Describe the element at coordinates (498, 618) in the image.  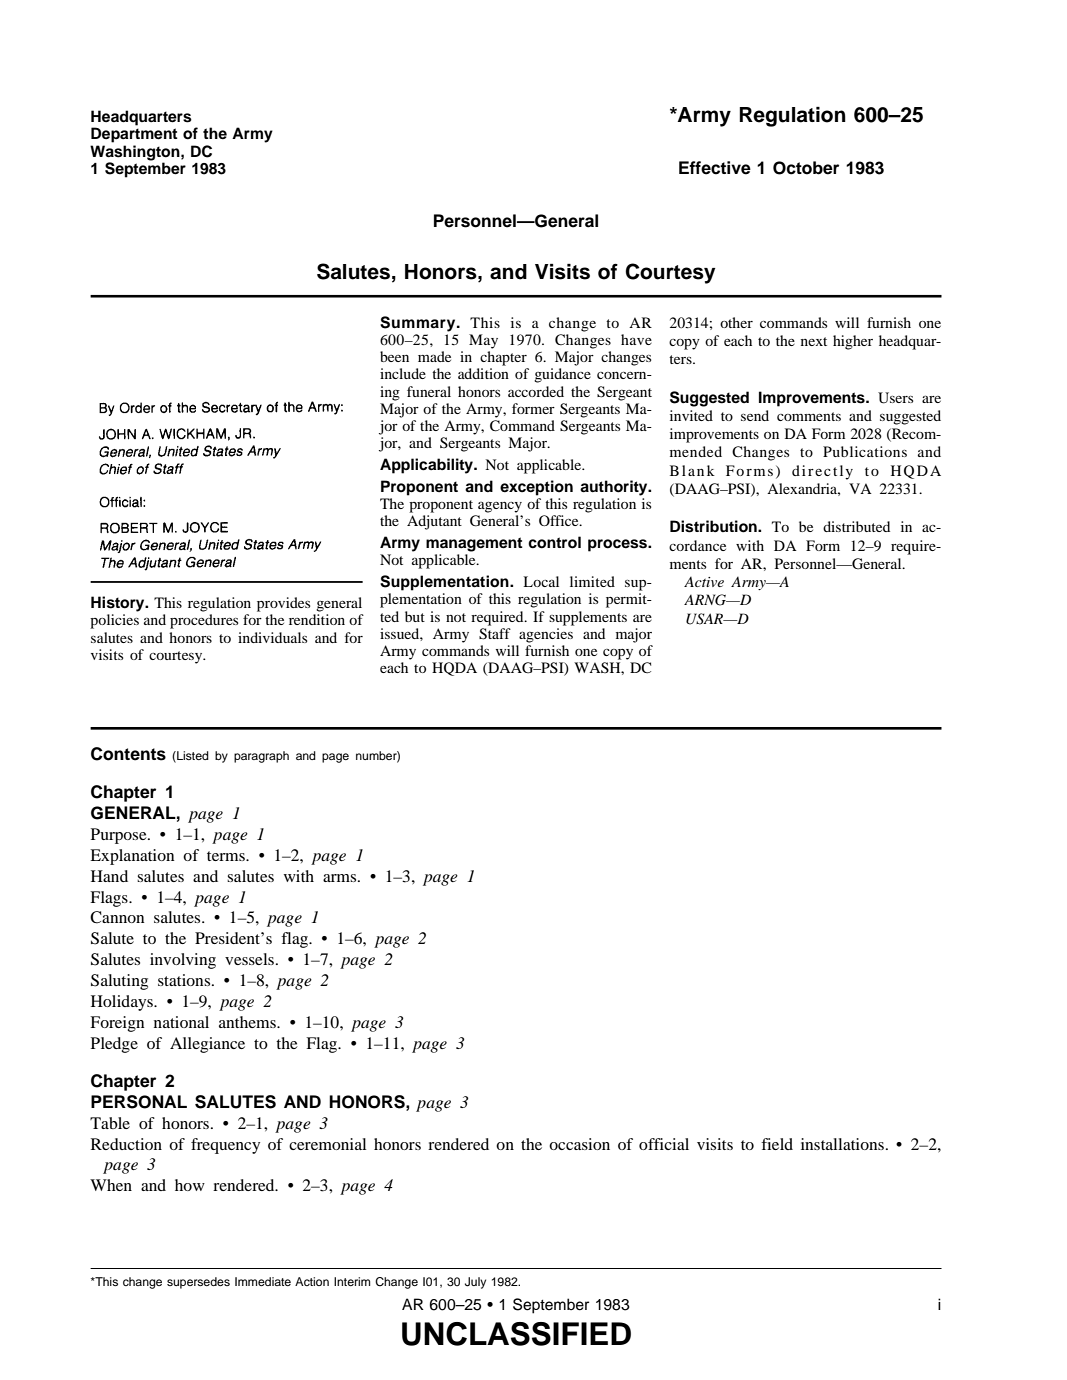
I see `required` at that location.
